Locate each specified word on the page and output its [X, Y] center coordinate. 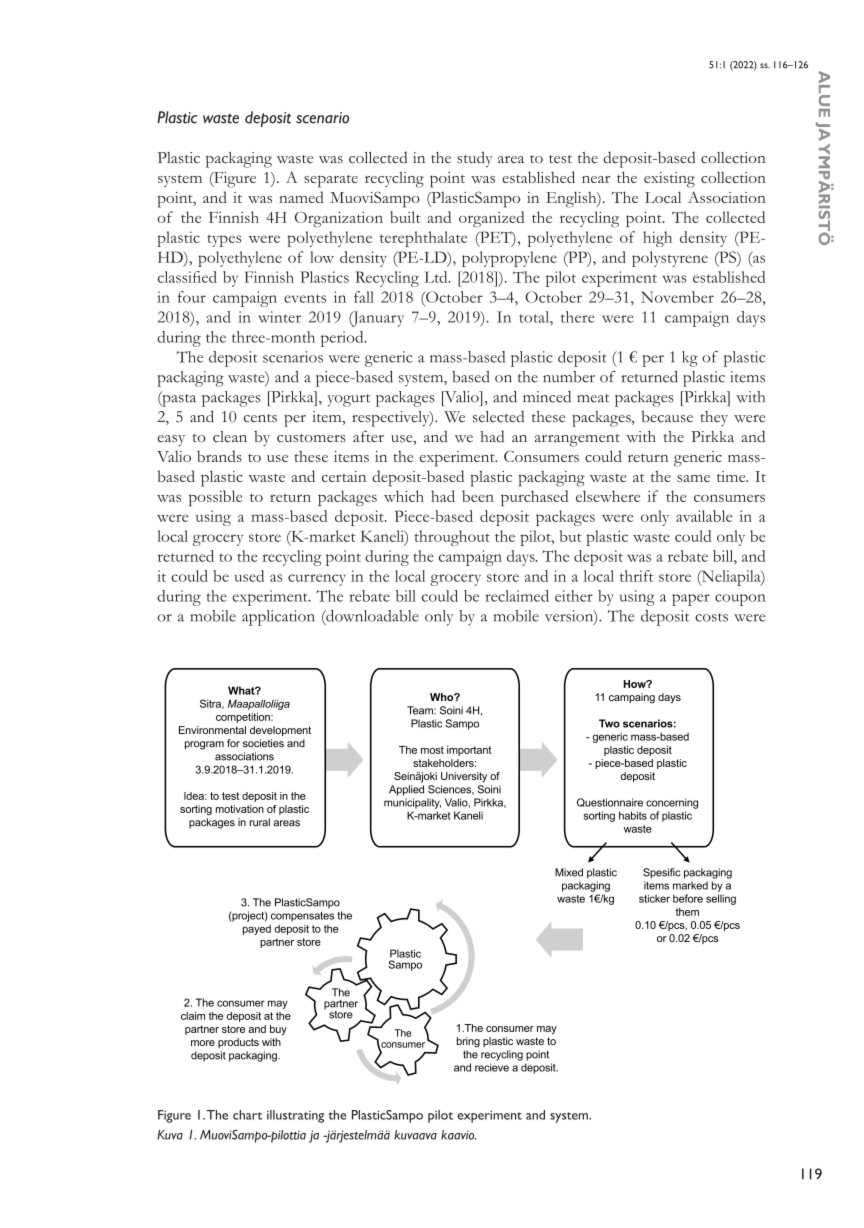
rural [260, 822]
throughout [452, 538]
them [687, 912]
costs [711, 617]
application [278, 618]
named [301, 197]
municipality [412, 803]
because [667, 416]
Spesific [662, 873]
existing [669, 180]
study [474, 159]
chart [247, 1115]
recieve [492, 1067]
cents [260, 418]
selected [498, 416]
